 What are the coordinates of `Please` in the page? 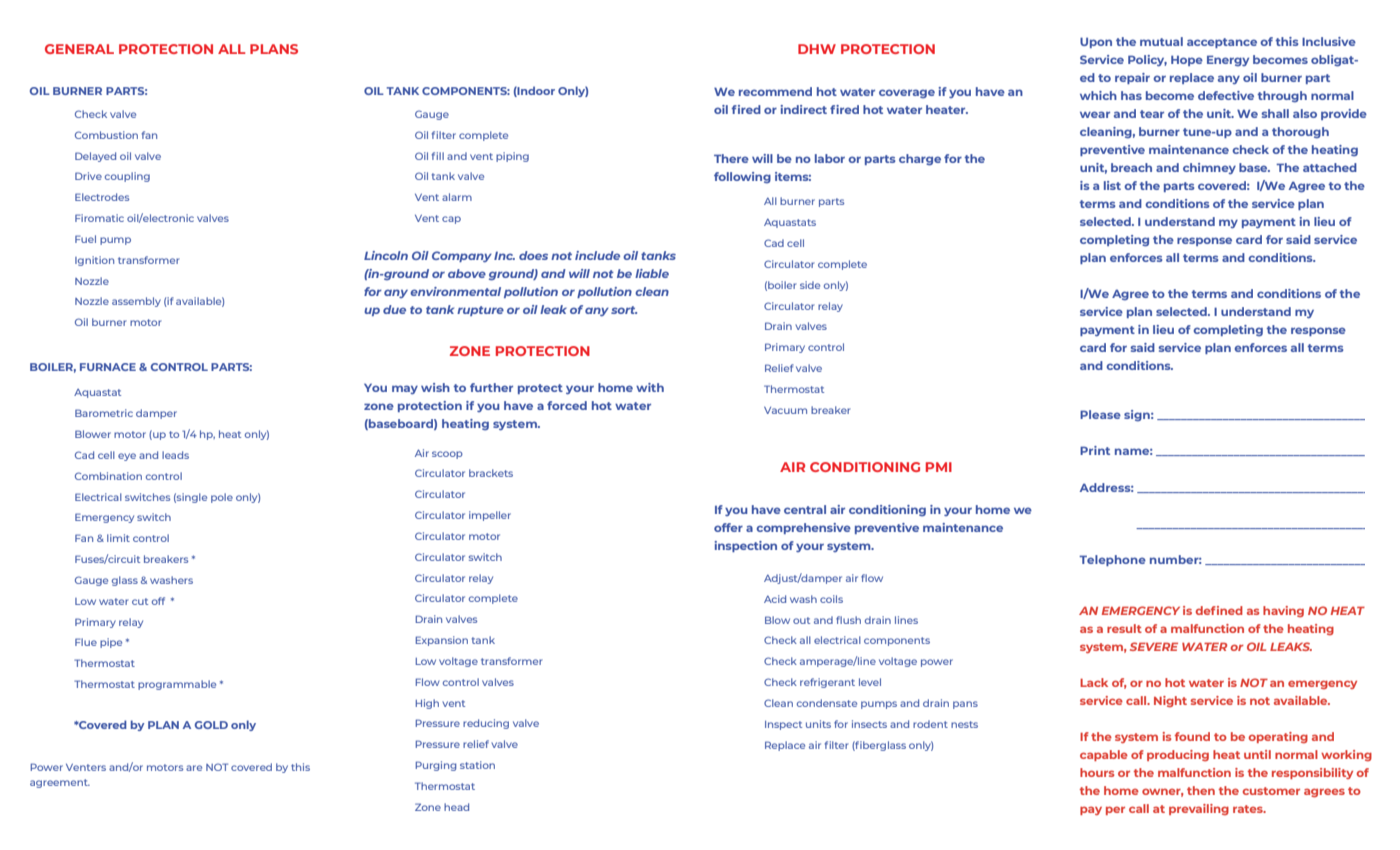 It's located at (1100, 414).
